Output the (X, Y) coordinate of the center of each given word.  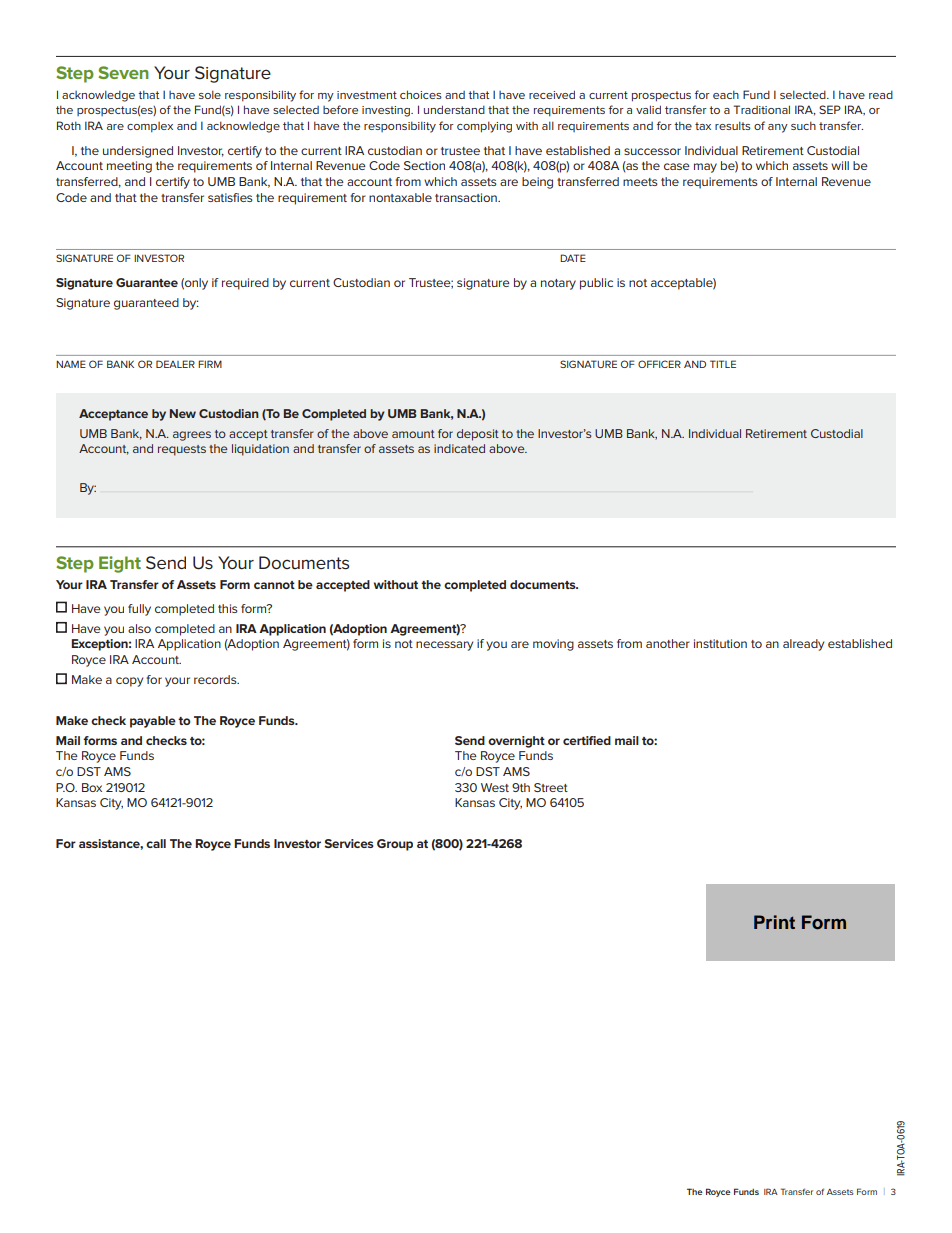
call (156, 843)
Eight (120, 564)
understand (454, 109)
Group (395, 845)
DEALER (175, 364)
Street (551, 787)
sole (210, 94)
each (726, 94)
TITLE (723, 364)
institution (720, 643)
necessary (444, 646)
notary (558, 284)
